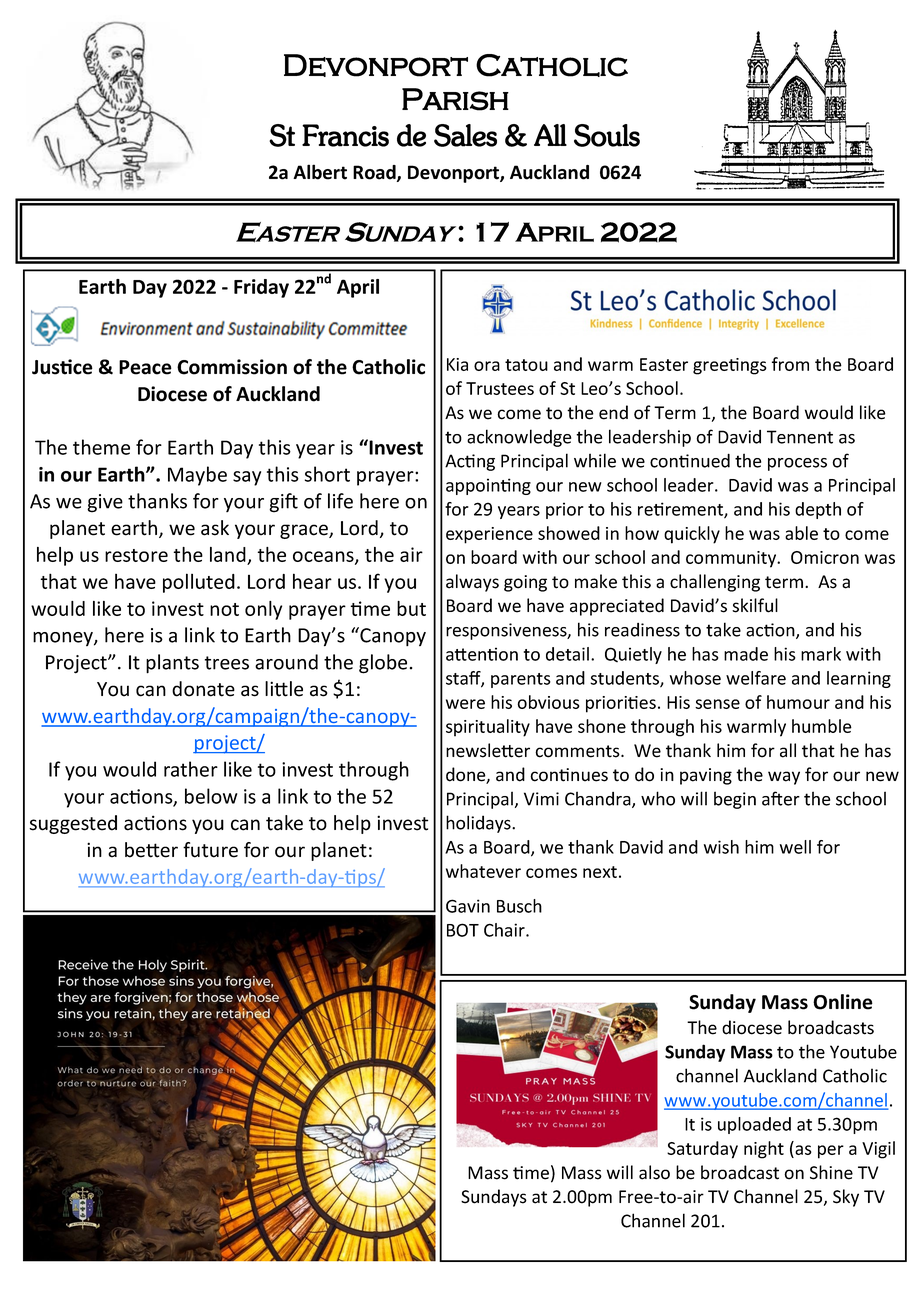  I want to click on Albert, so click(320, 172).
